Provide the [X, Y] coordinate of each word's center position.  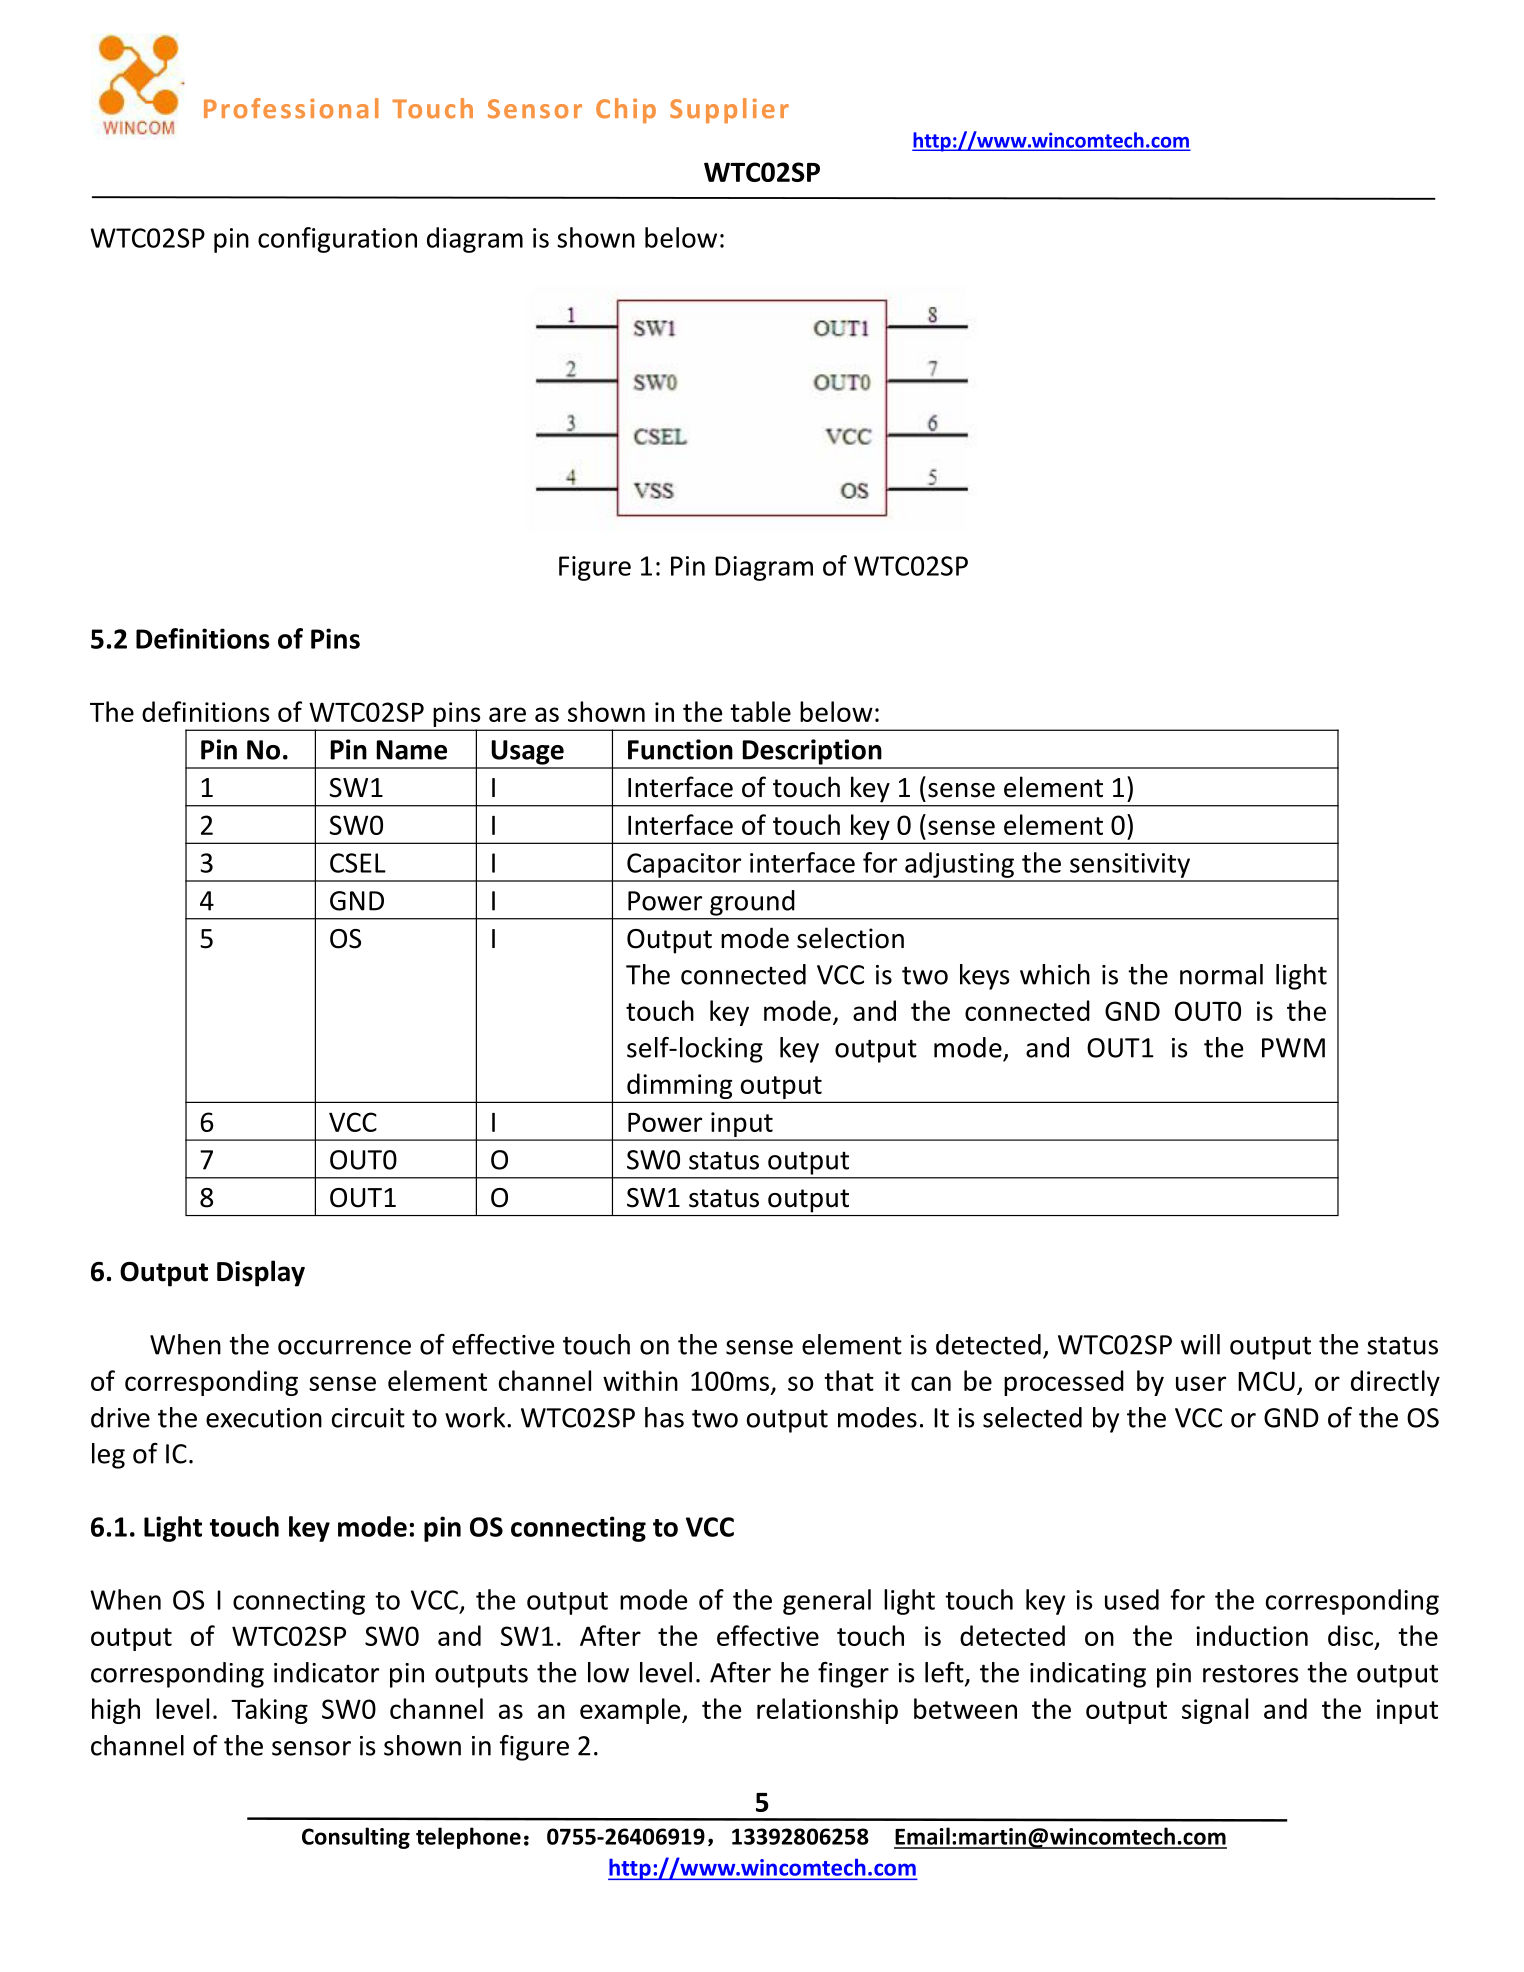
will [1200, 1344]
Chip [626, 111]
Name [412, 750]
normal [1221, 974]
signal [1215, 1711]
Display [261, 1273]
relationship [827, 1711]
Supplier [729, 111]
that [849, 1380]
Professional [291, 108]
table [760, 711]
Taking [269, 1711]
